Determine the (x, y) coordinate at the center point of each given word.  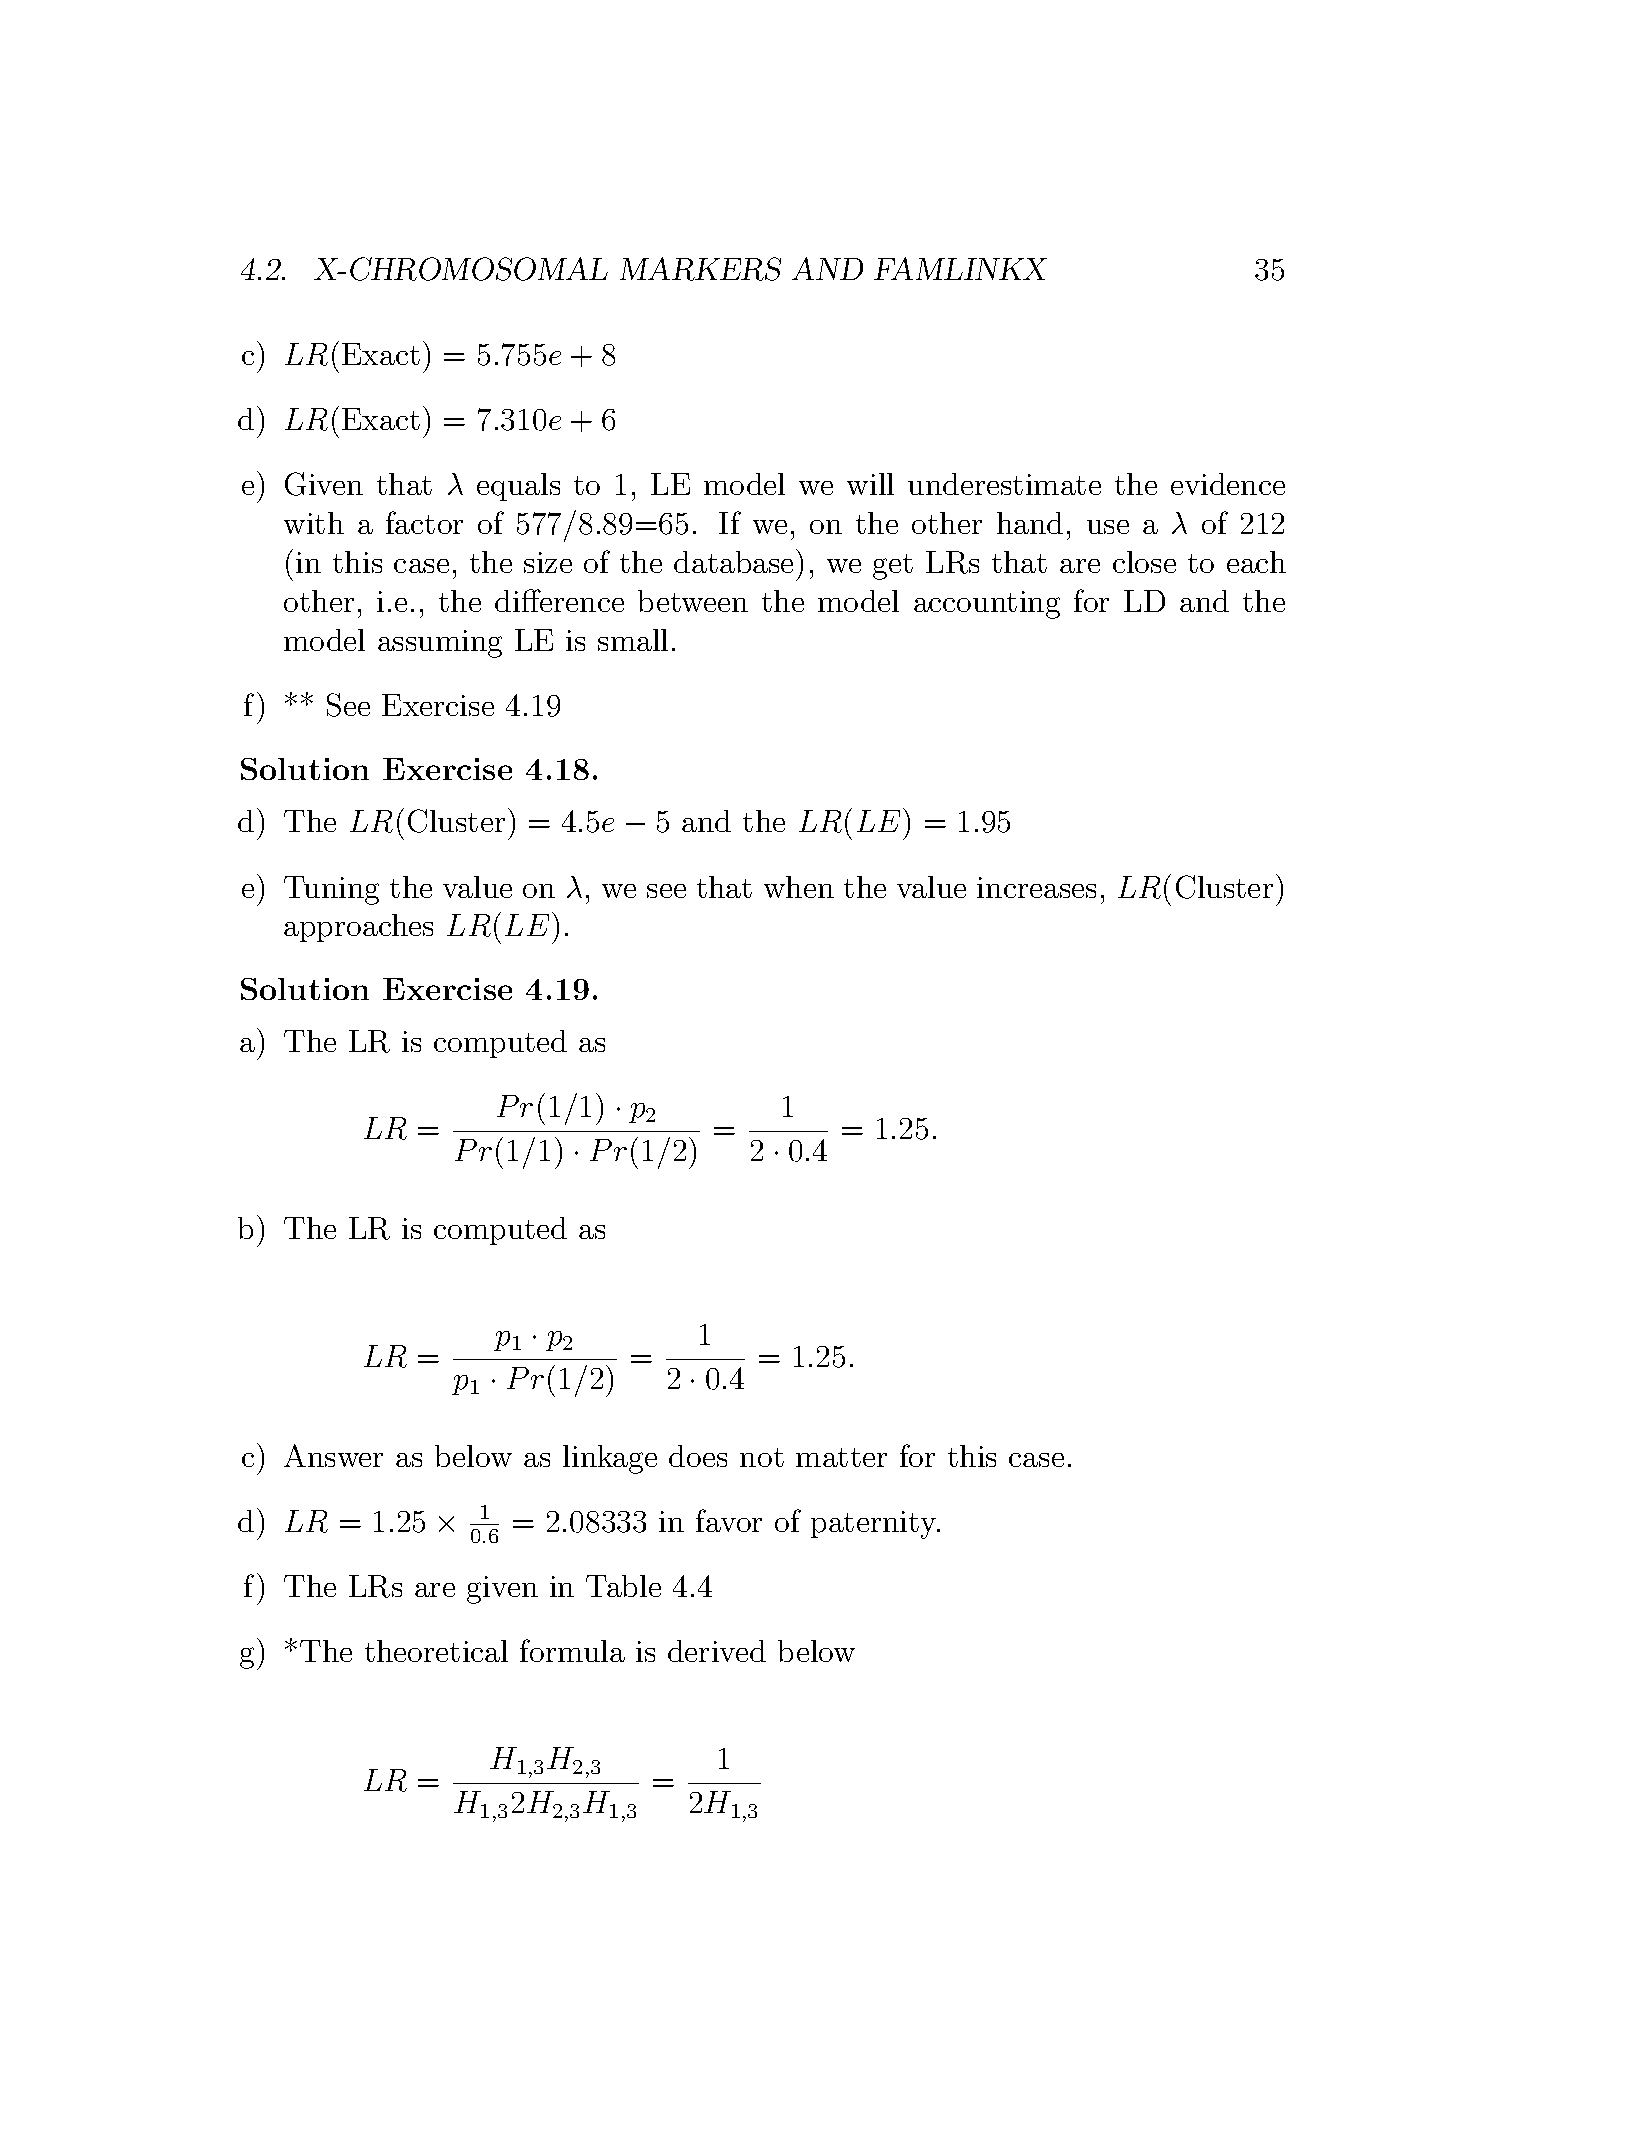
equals (518, 487)
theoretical (436, 1651)
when (799, 887)
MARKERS (700, 269)
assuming (440, 644)
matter (841, 1457)
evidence (1228, 484)
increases (1036, 887)
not (762, 1457)
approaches (358, 928)
